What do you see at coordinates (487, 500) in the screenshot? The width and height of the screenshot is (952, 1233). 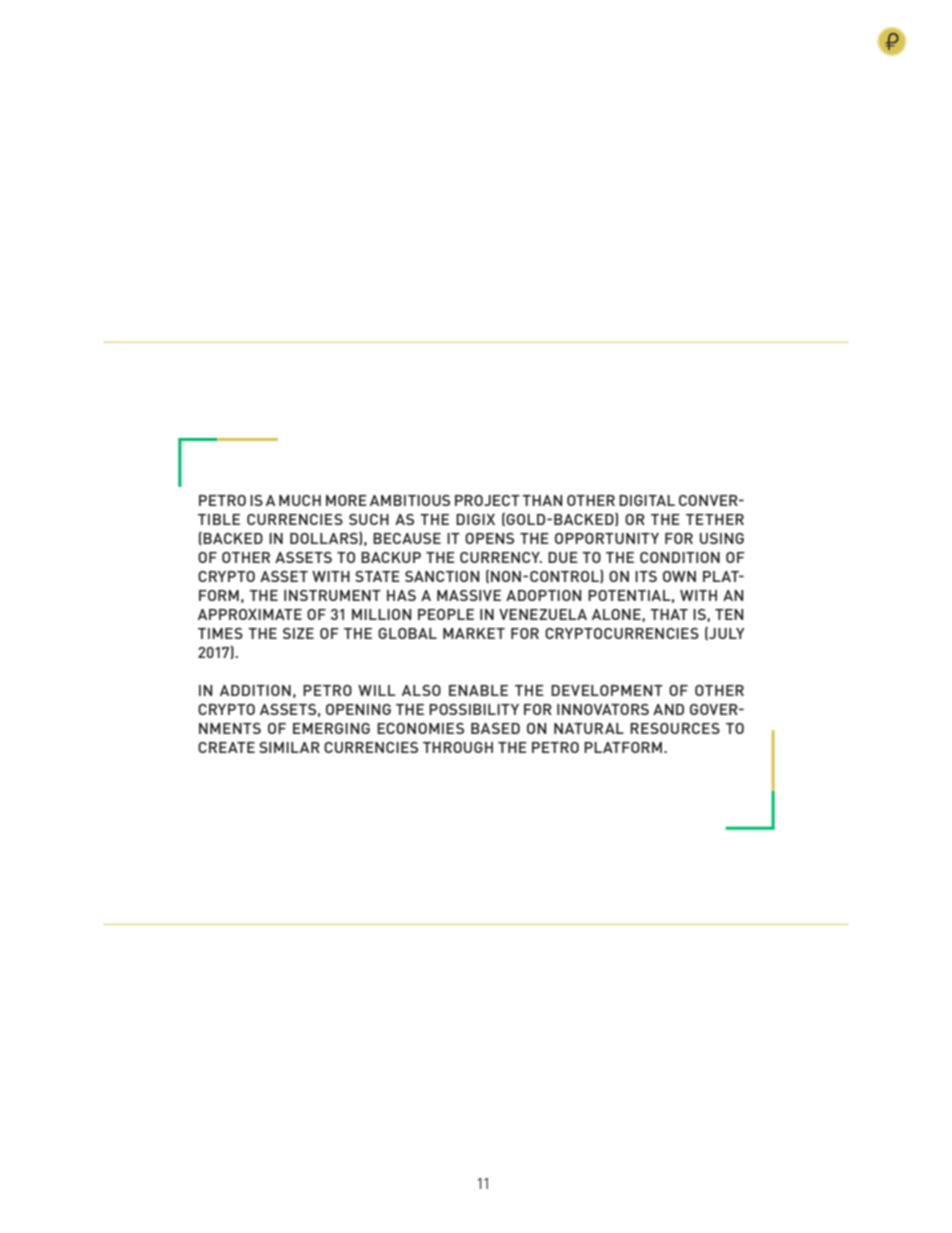 I see `PROJECT` at bounding box center [487, 500].
